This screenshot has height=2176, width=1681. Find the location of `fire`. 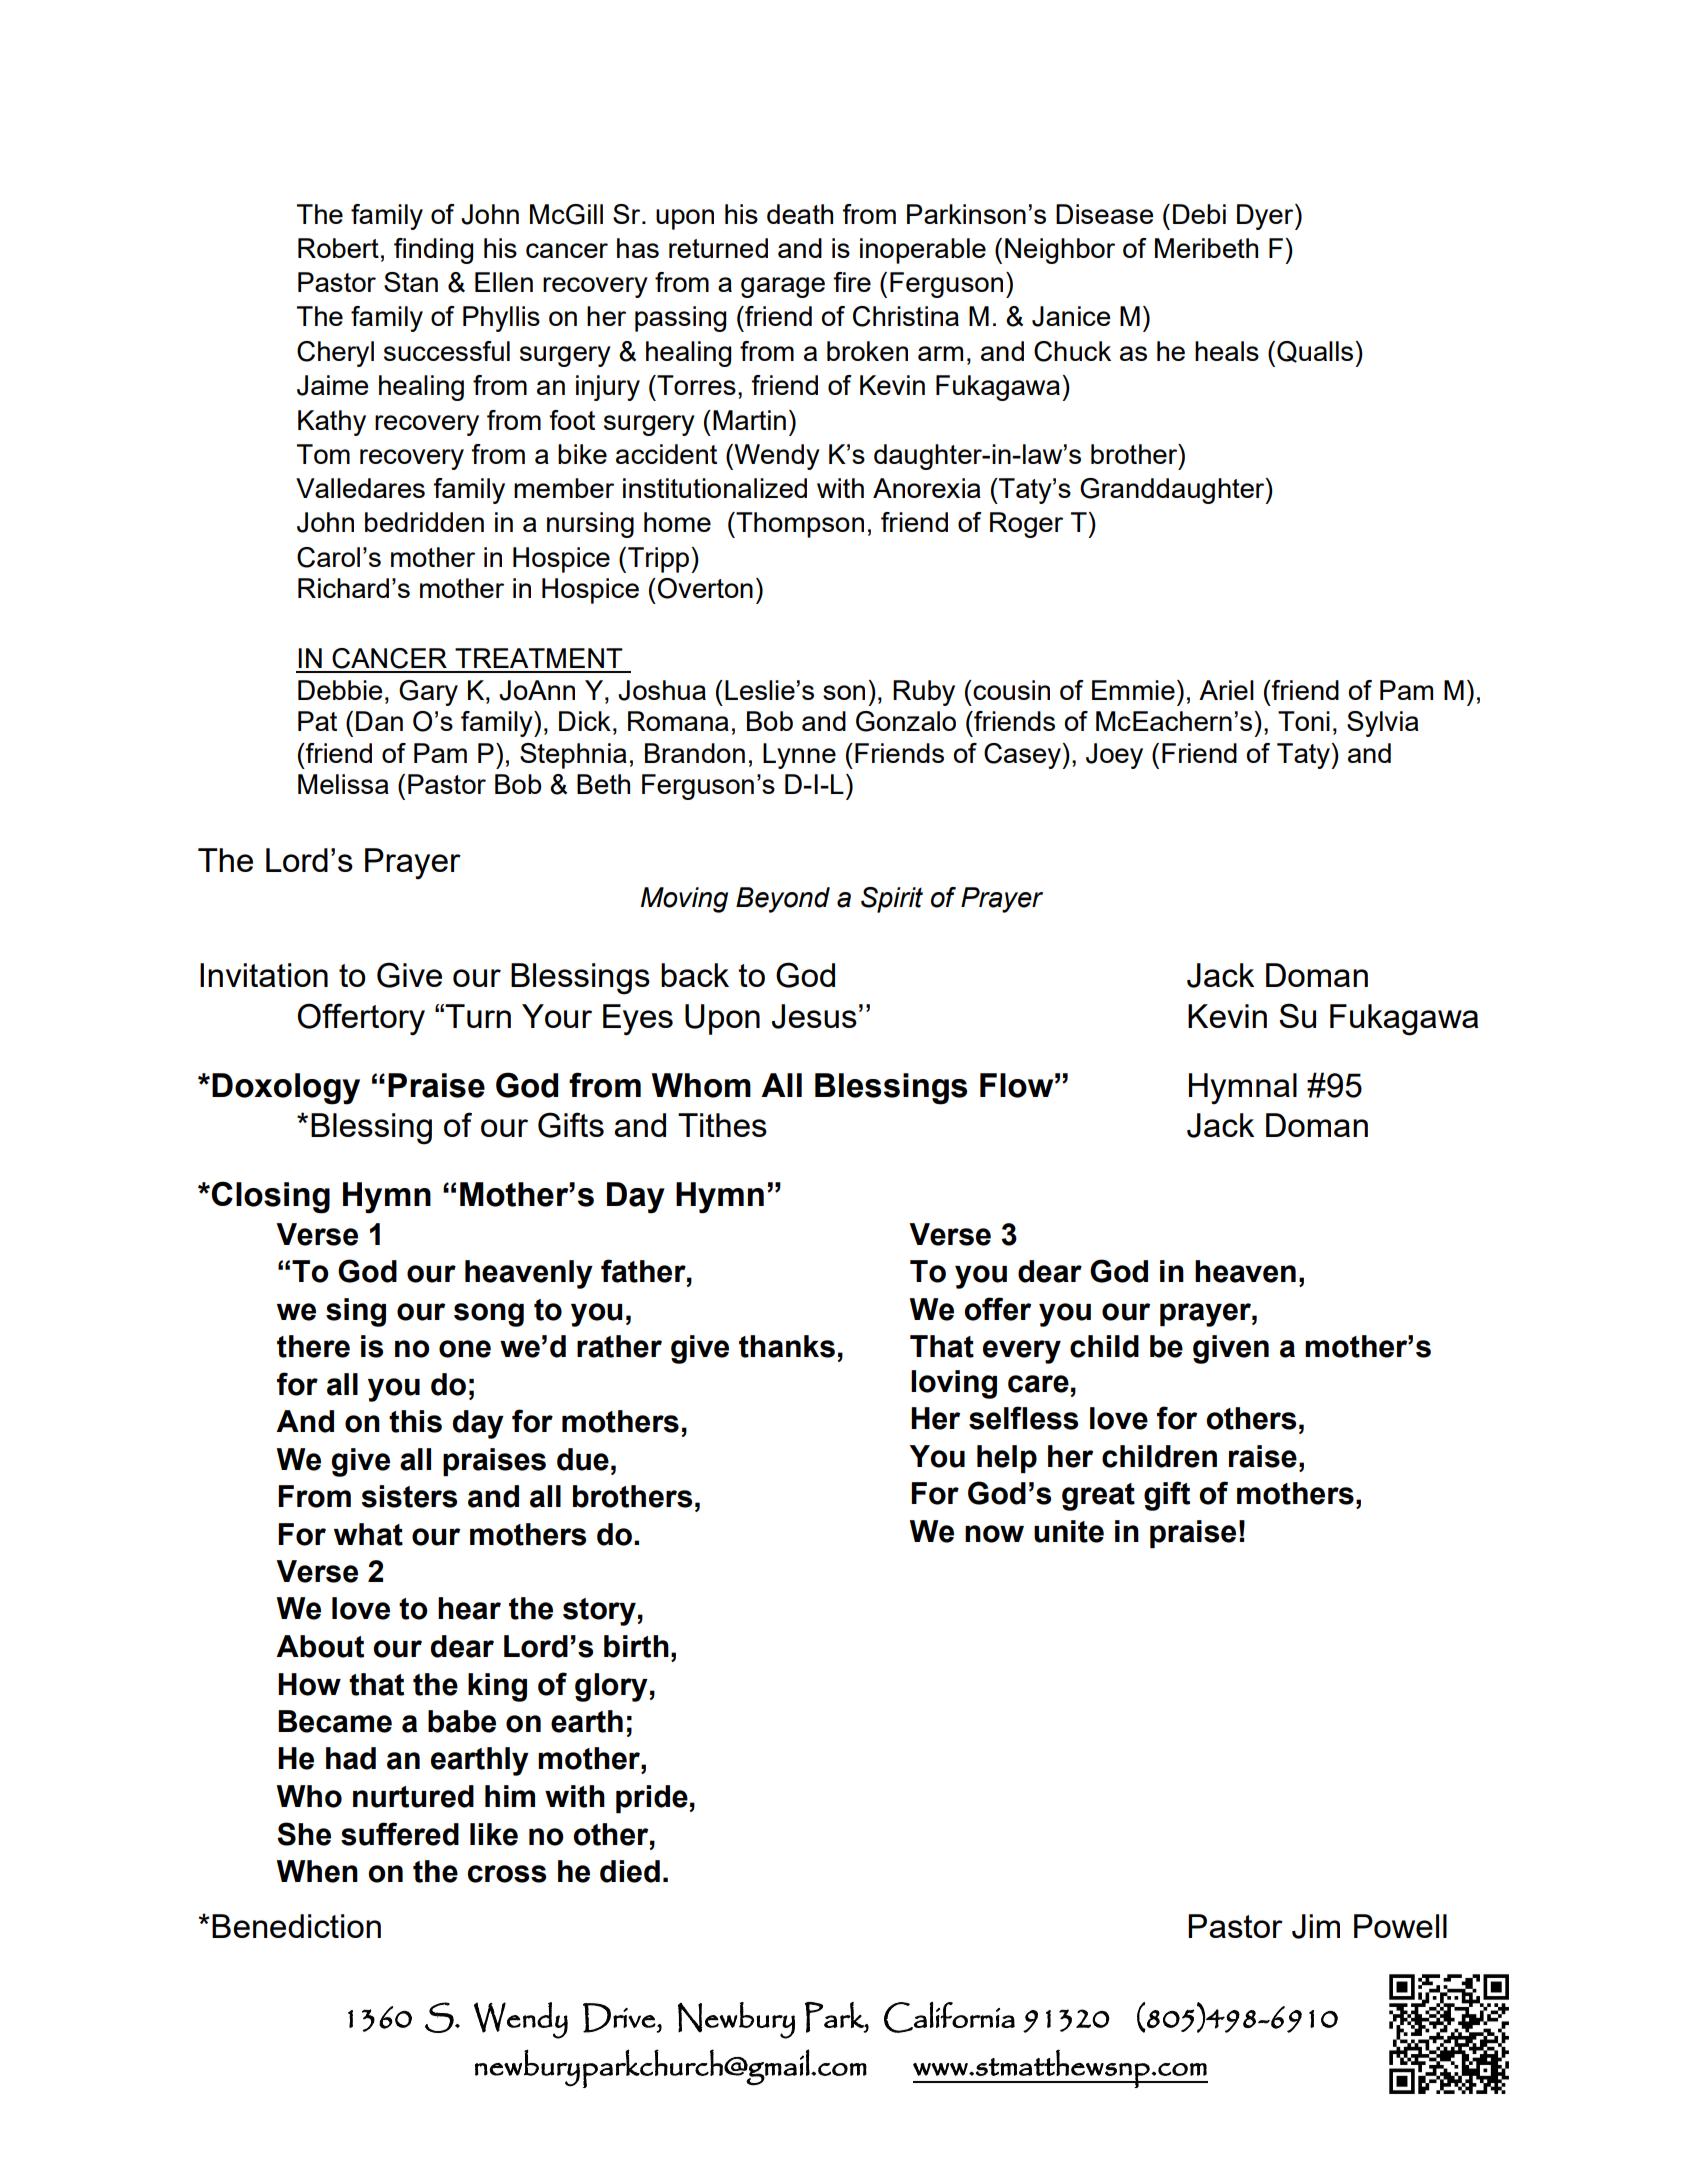

fire is located at coordinates (852, 282).
